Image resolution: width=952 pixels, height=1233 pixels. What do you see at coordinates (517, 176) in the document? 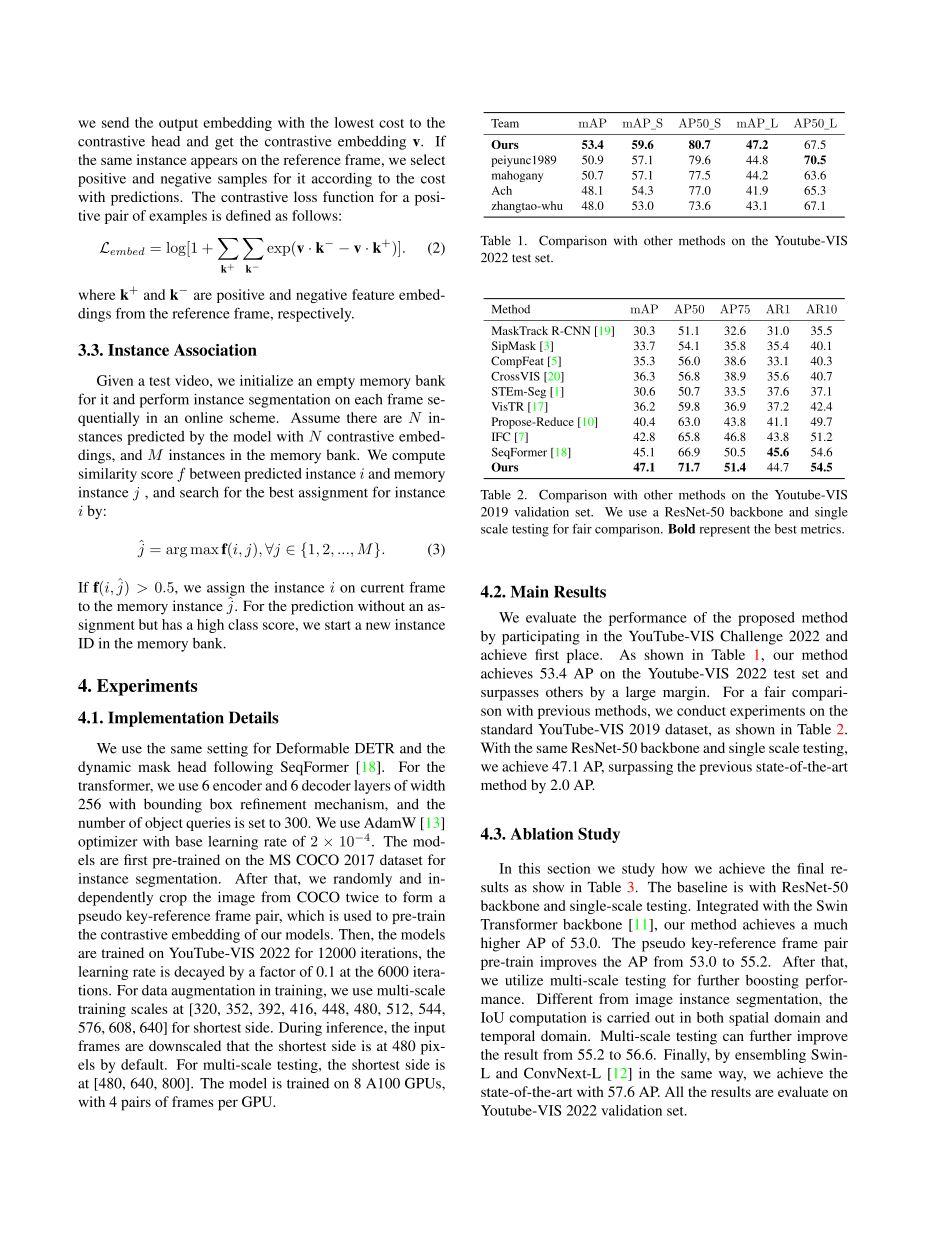
I see `mahogany` at bounding box center [517, 176].
